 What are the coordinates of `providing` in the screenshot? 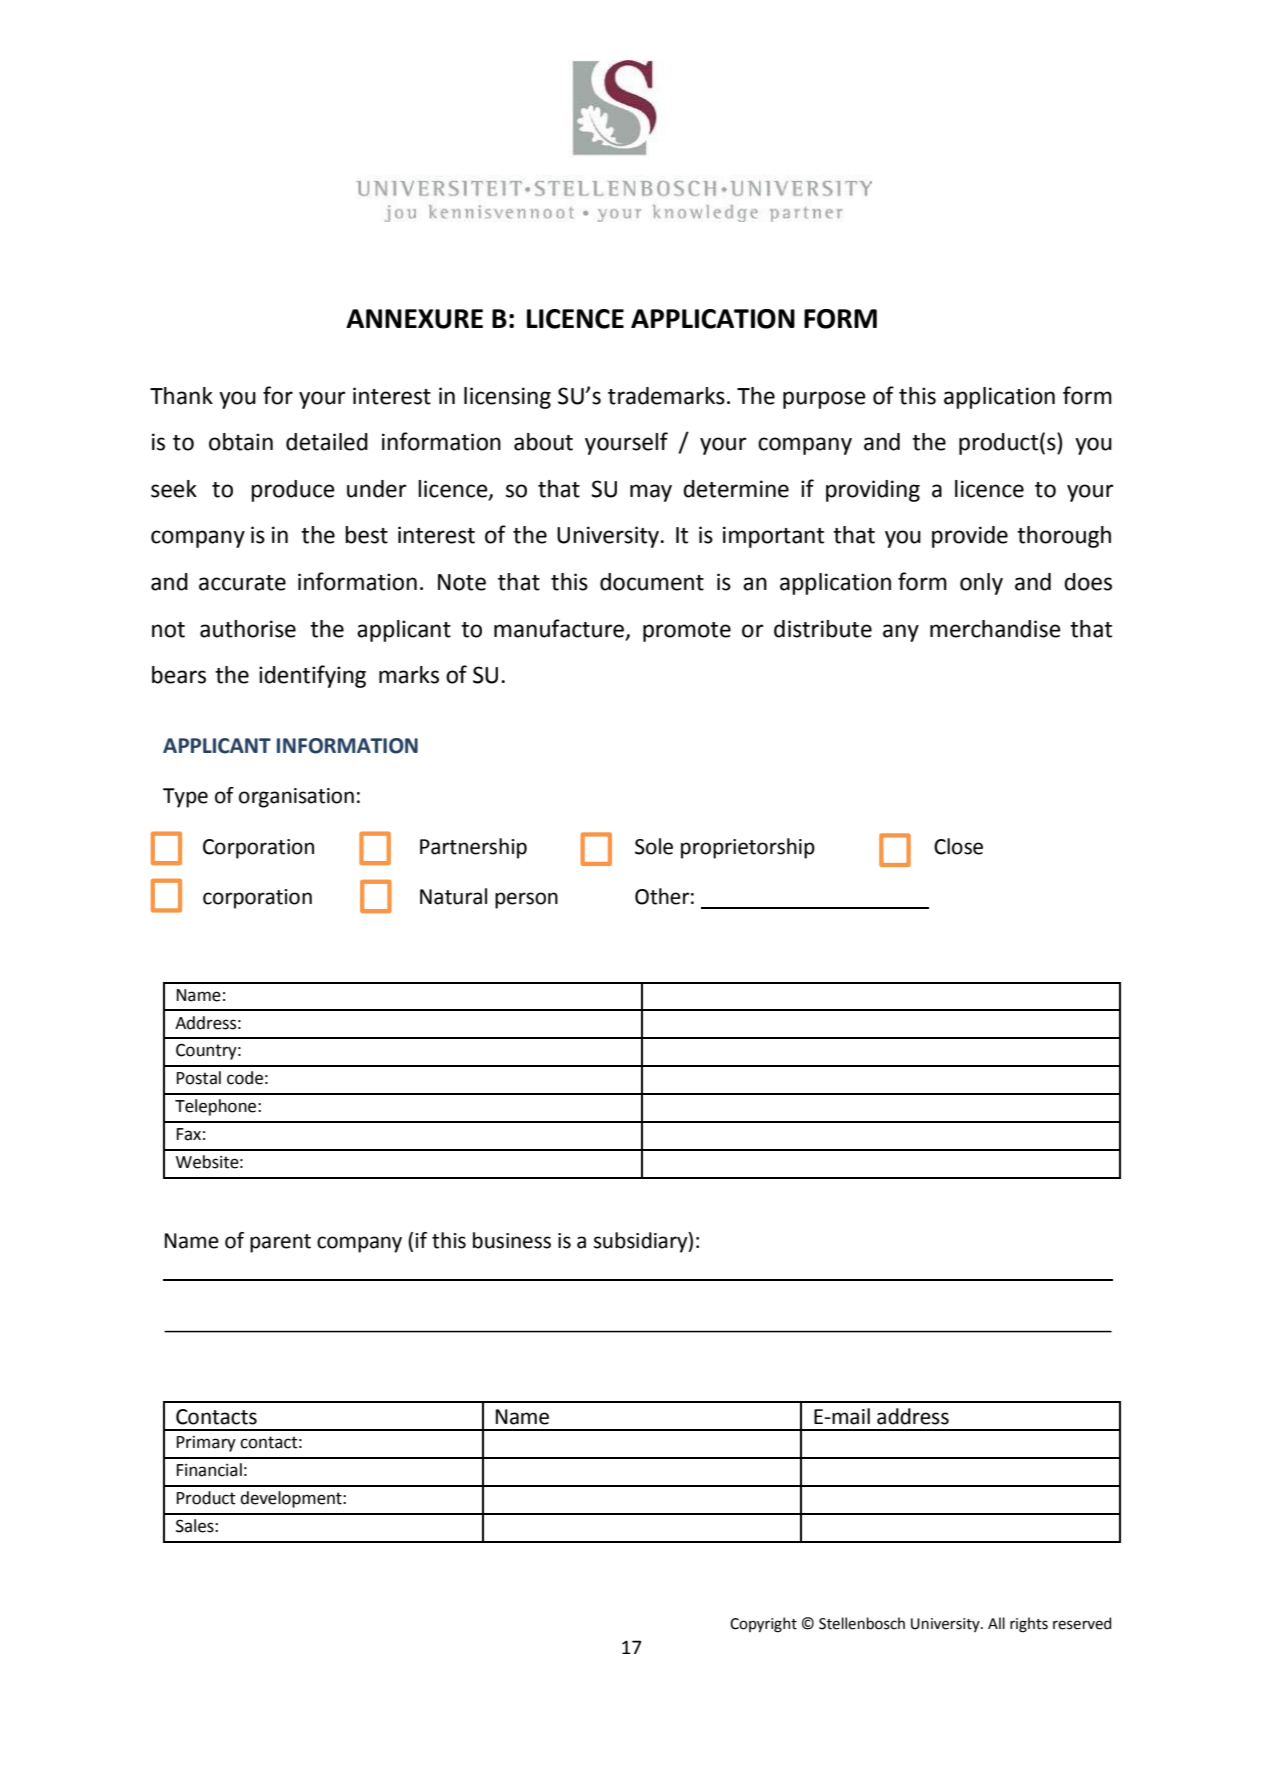 It's located at (873, 491).
